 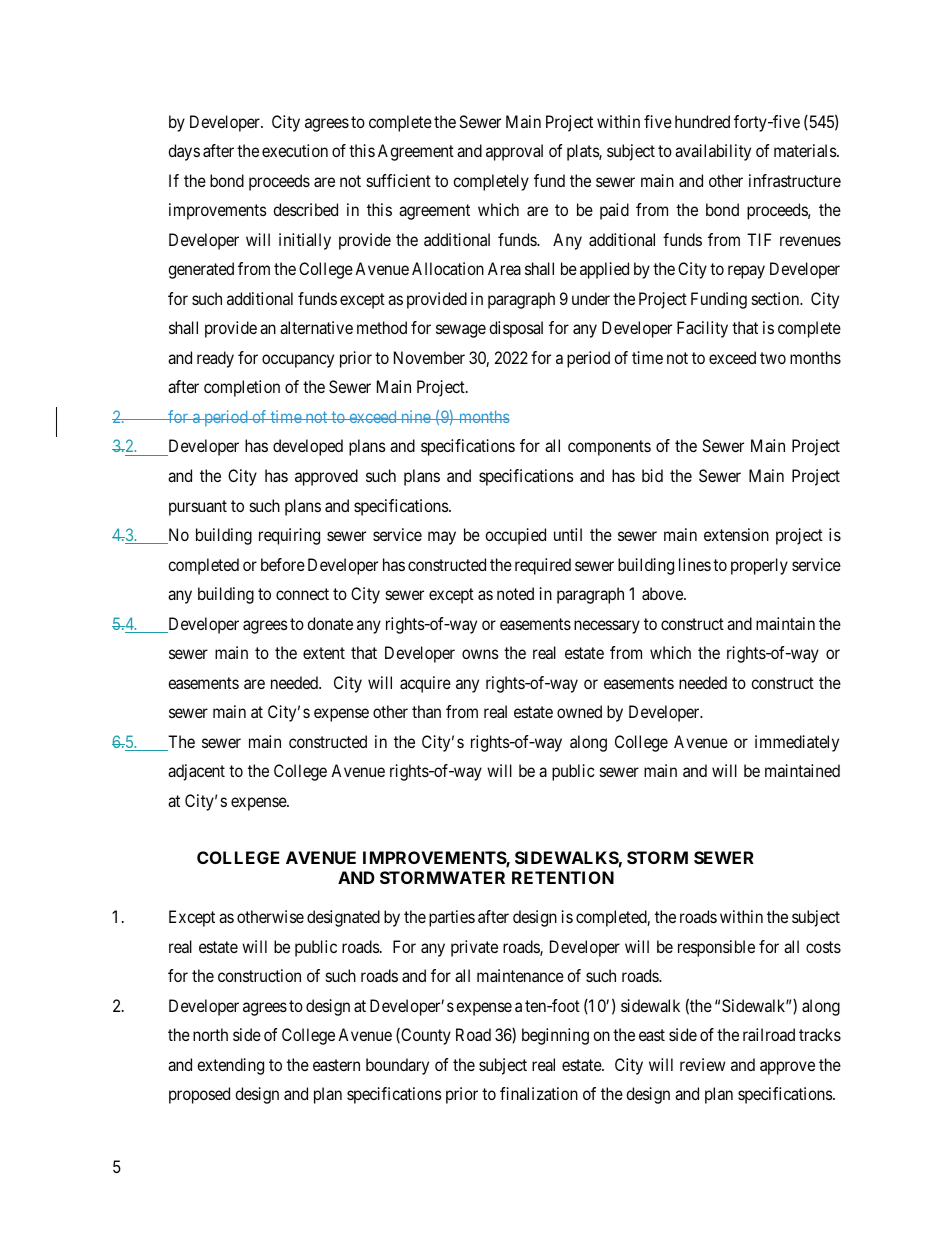 What do you see at coordinates (759, 566) in the page?
I see `properly` at bounding box center [759, 566].
